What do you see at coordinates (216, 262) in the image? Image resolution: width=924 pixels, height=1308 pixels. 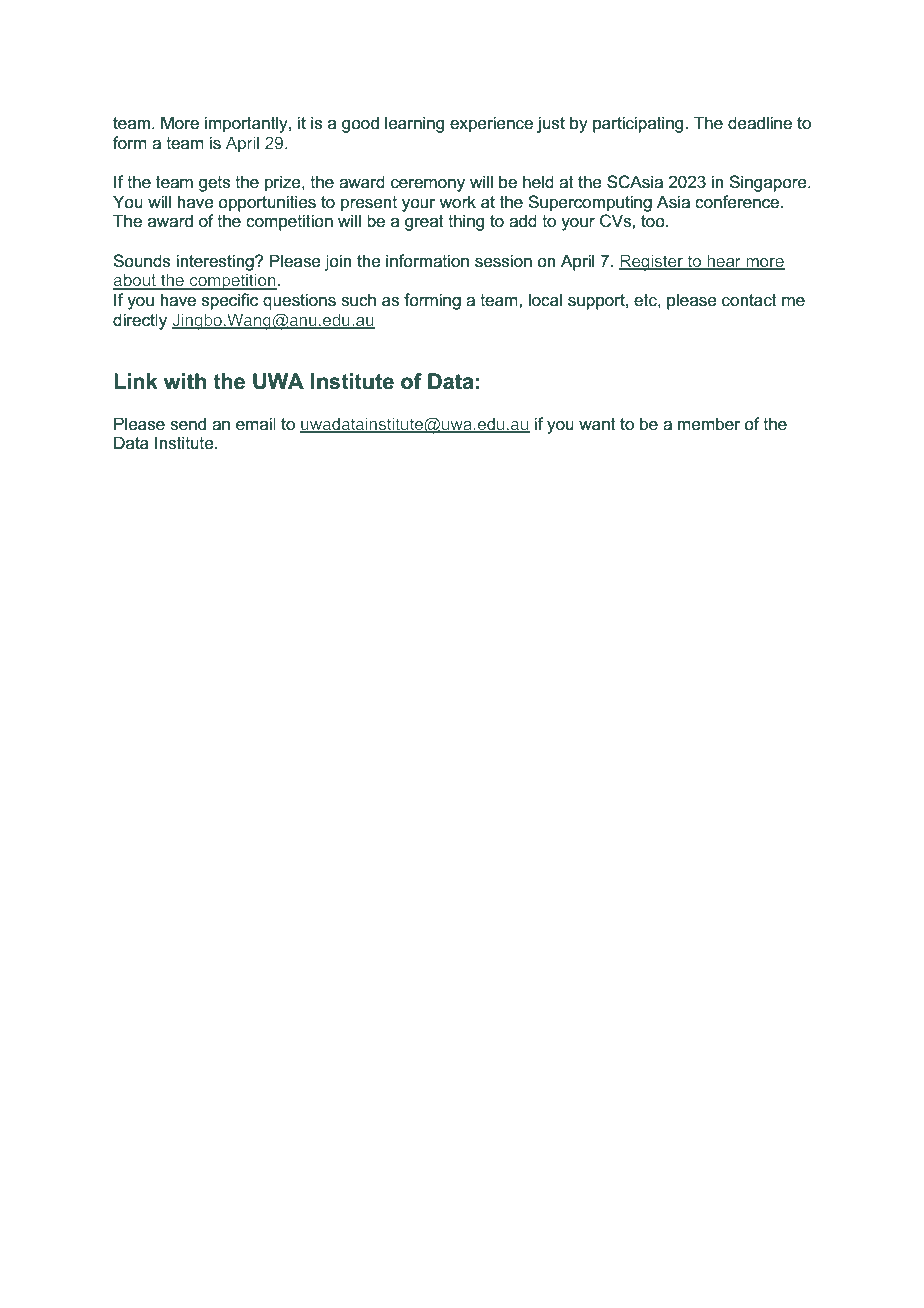 I see `interesting` at bounding box center [216, 262].
